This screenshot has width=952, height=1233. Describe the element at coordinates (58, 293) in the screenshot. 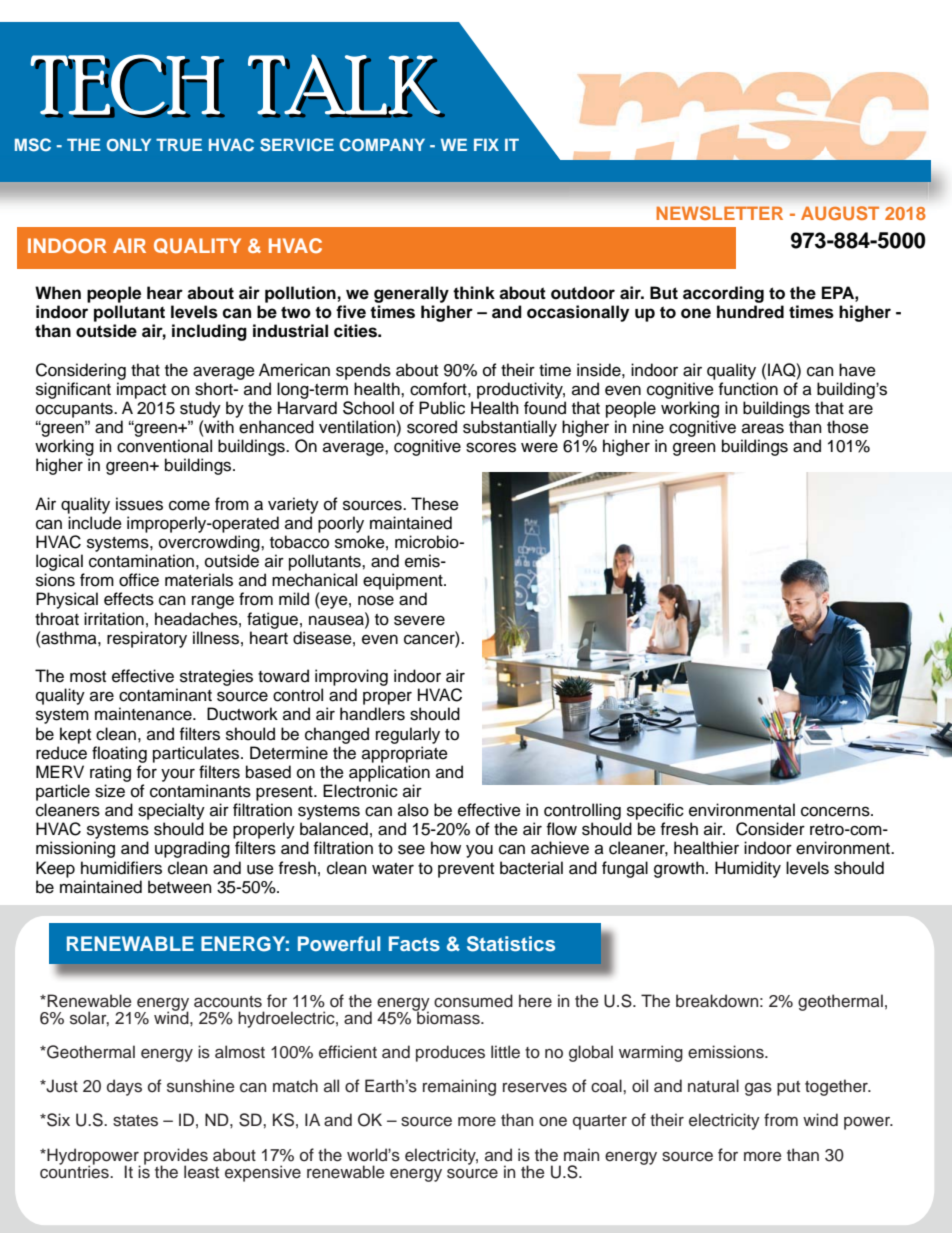

I see `When` at that location.
